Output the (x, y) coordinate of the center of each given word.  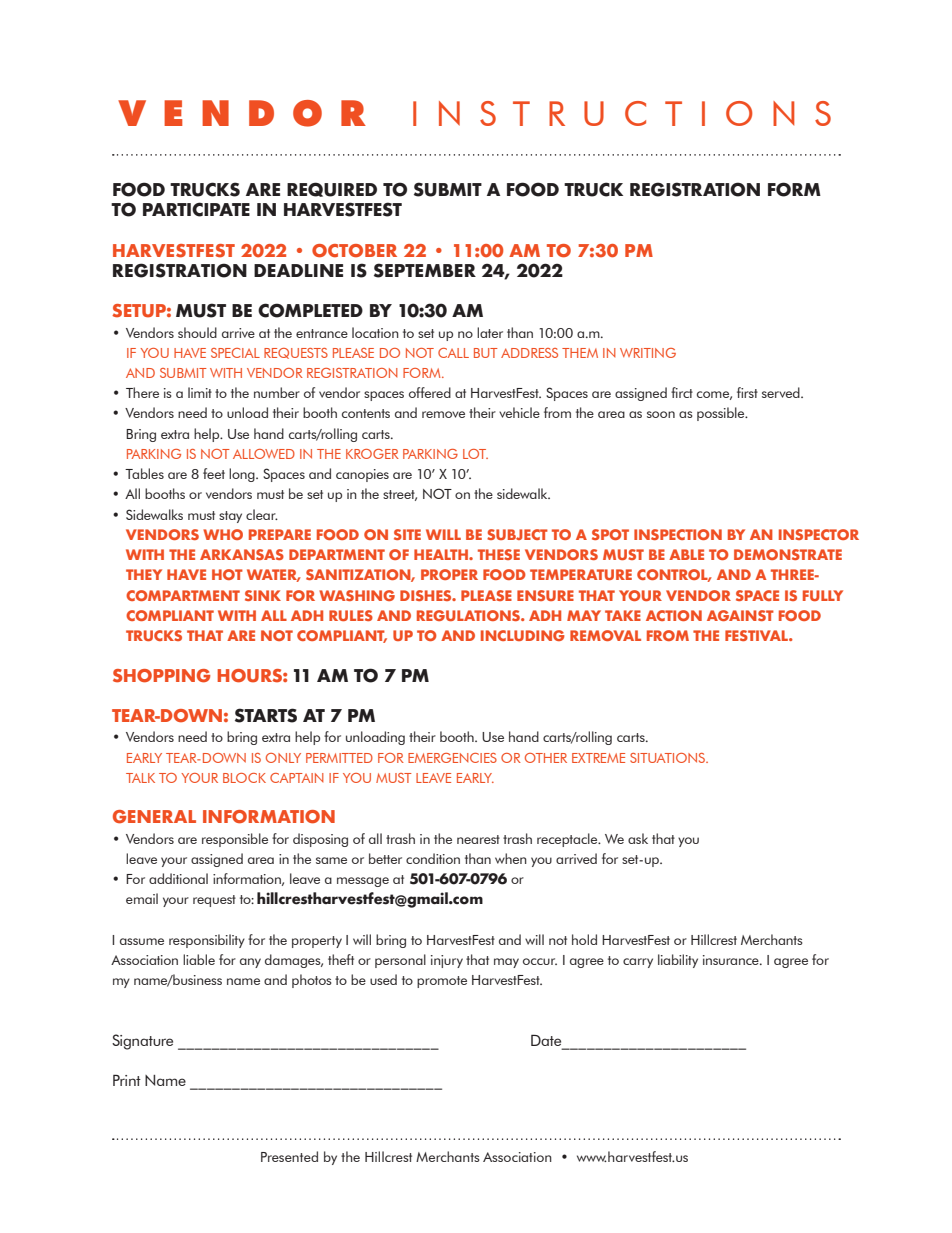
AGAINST (740, 615)
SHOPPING (161, 676)
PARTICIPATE (196, 209)
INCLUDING (523, 635)
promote (442, 982)
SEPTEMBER (425, 270)
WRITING (648, 353)
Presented (289, 1156)
